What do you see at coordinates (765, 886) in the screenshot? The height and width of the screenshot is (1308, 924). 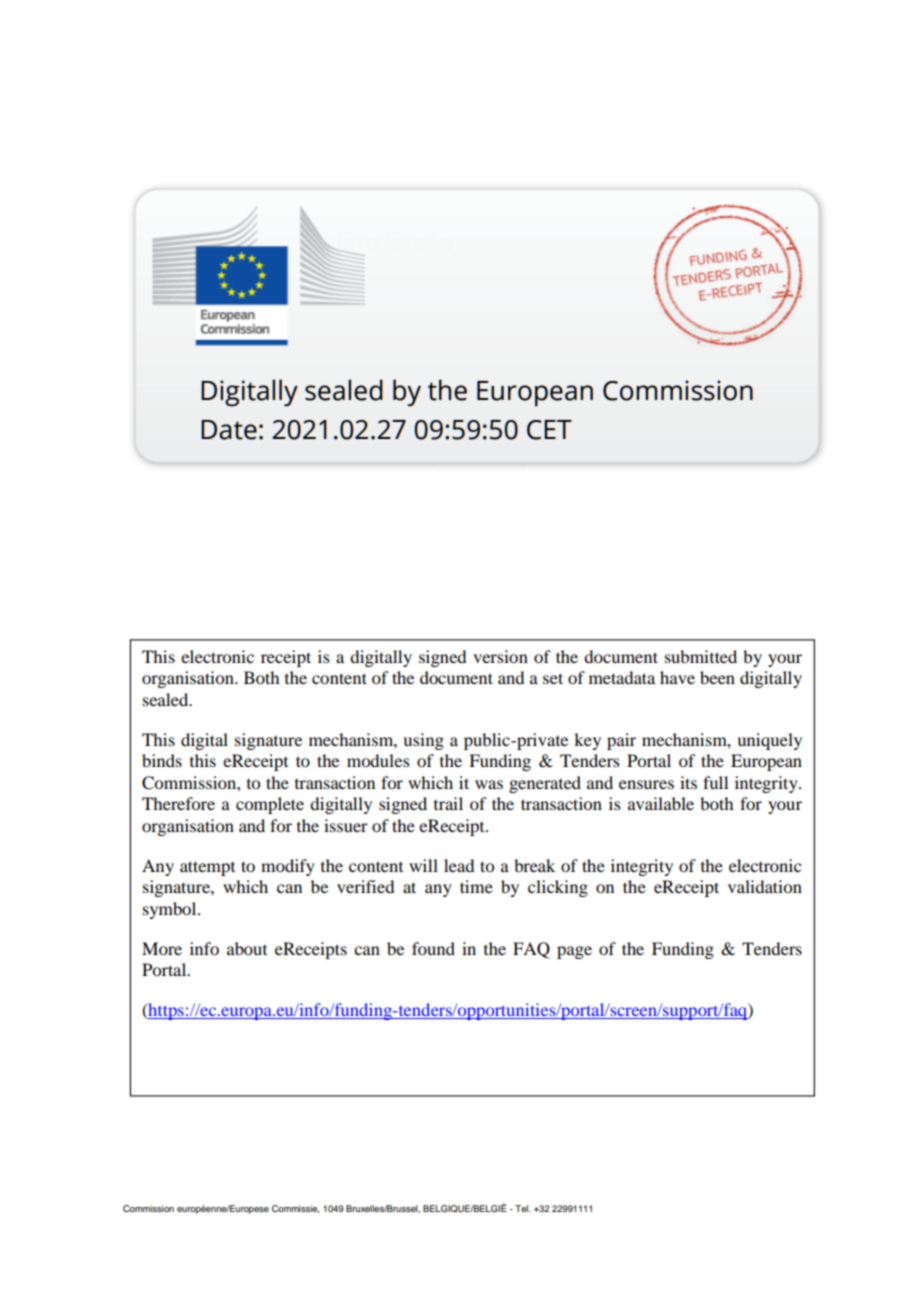 I see `validation` at bounding box center [765, 886].
